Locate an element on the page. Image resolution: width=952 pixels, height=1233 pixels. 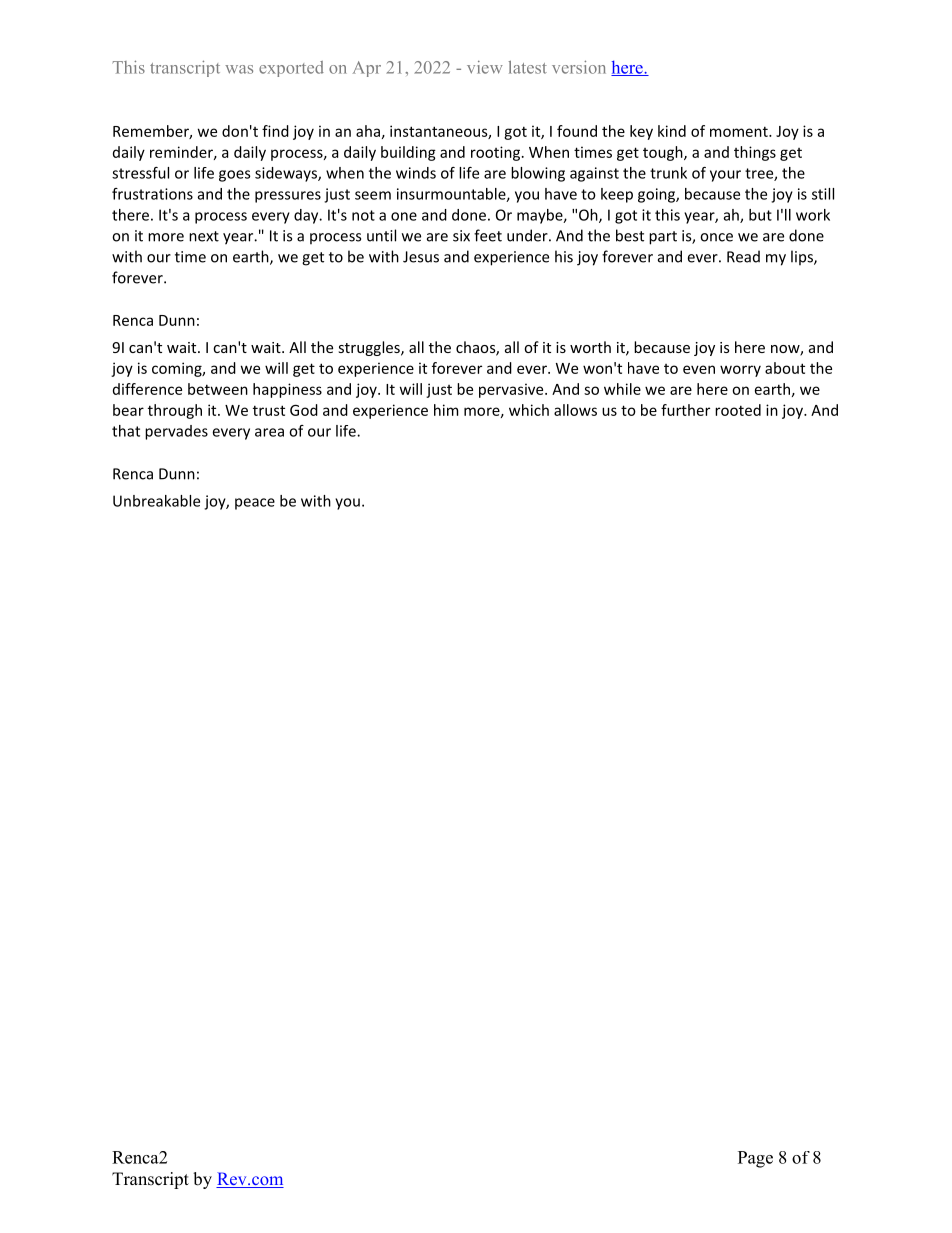
moment is located at coordinates (740, 131).
